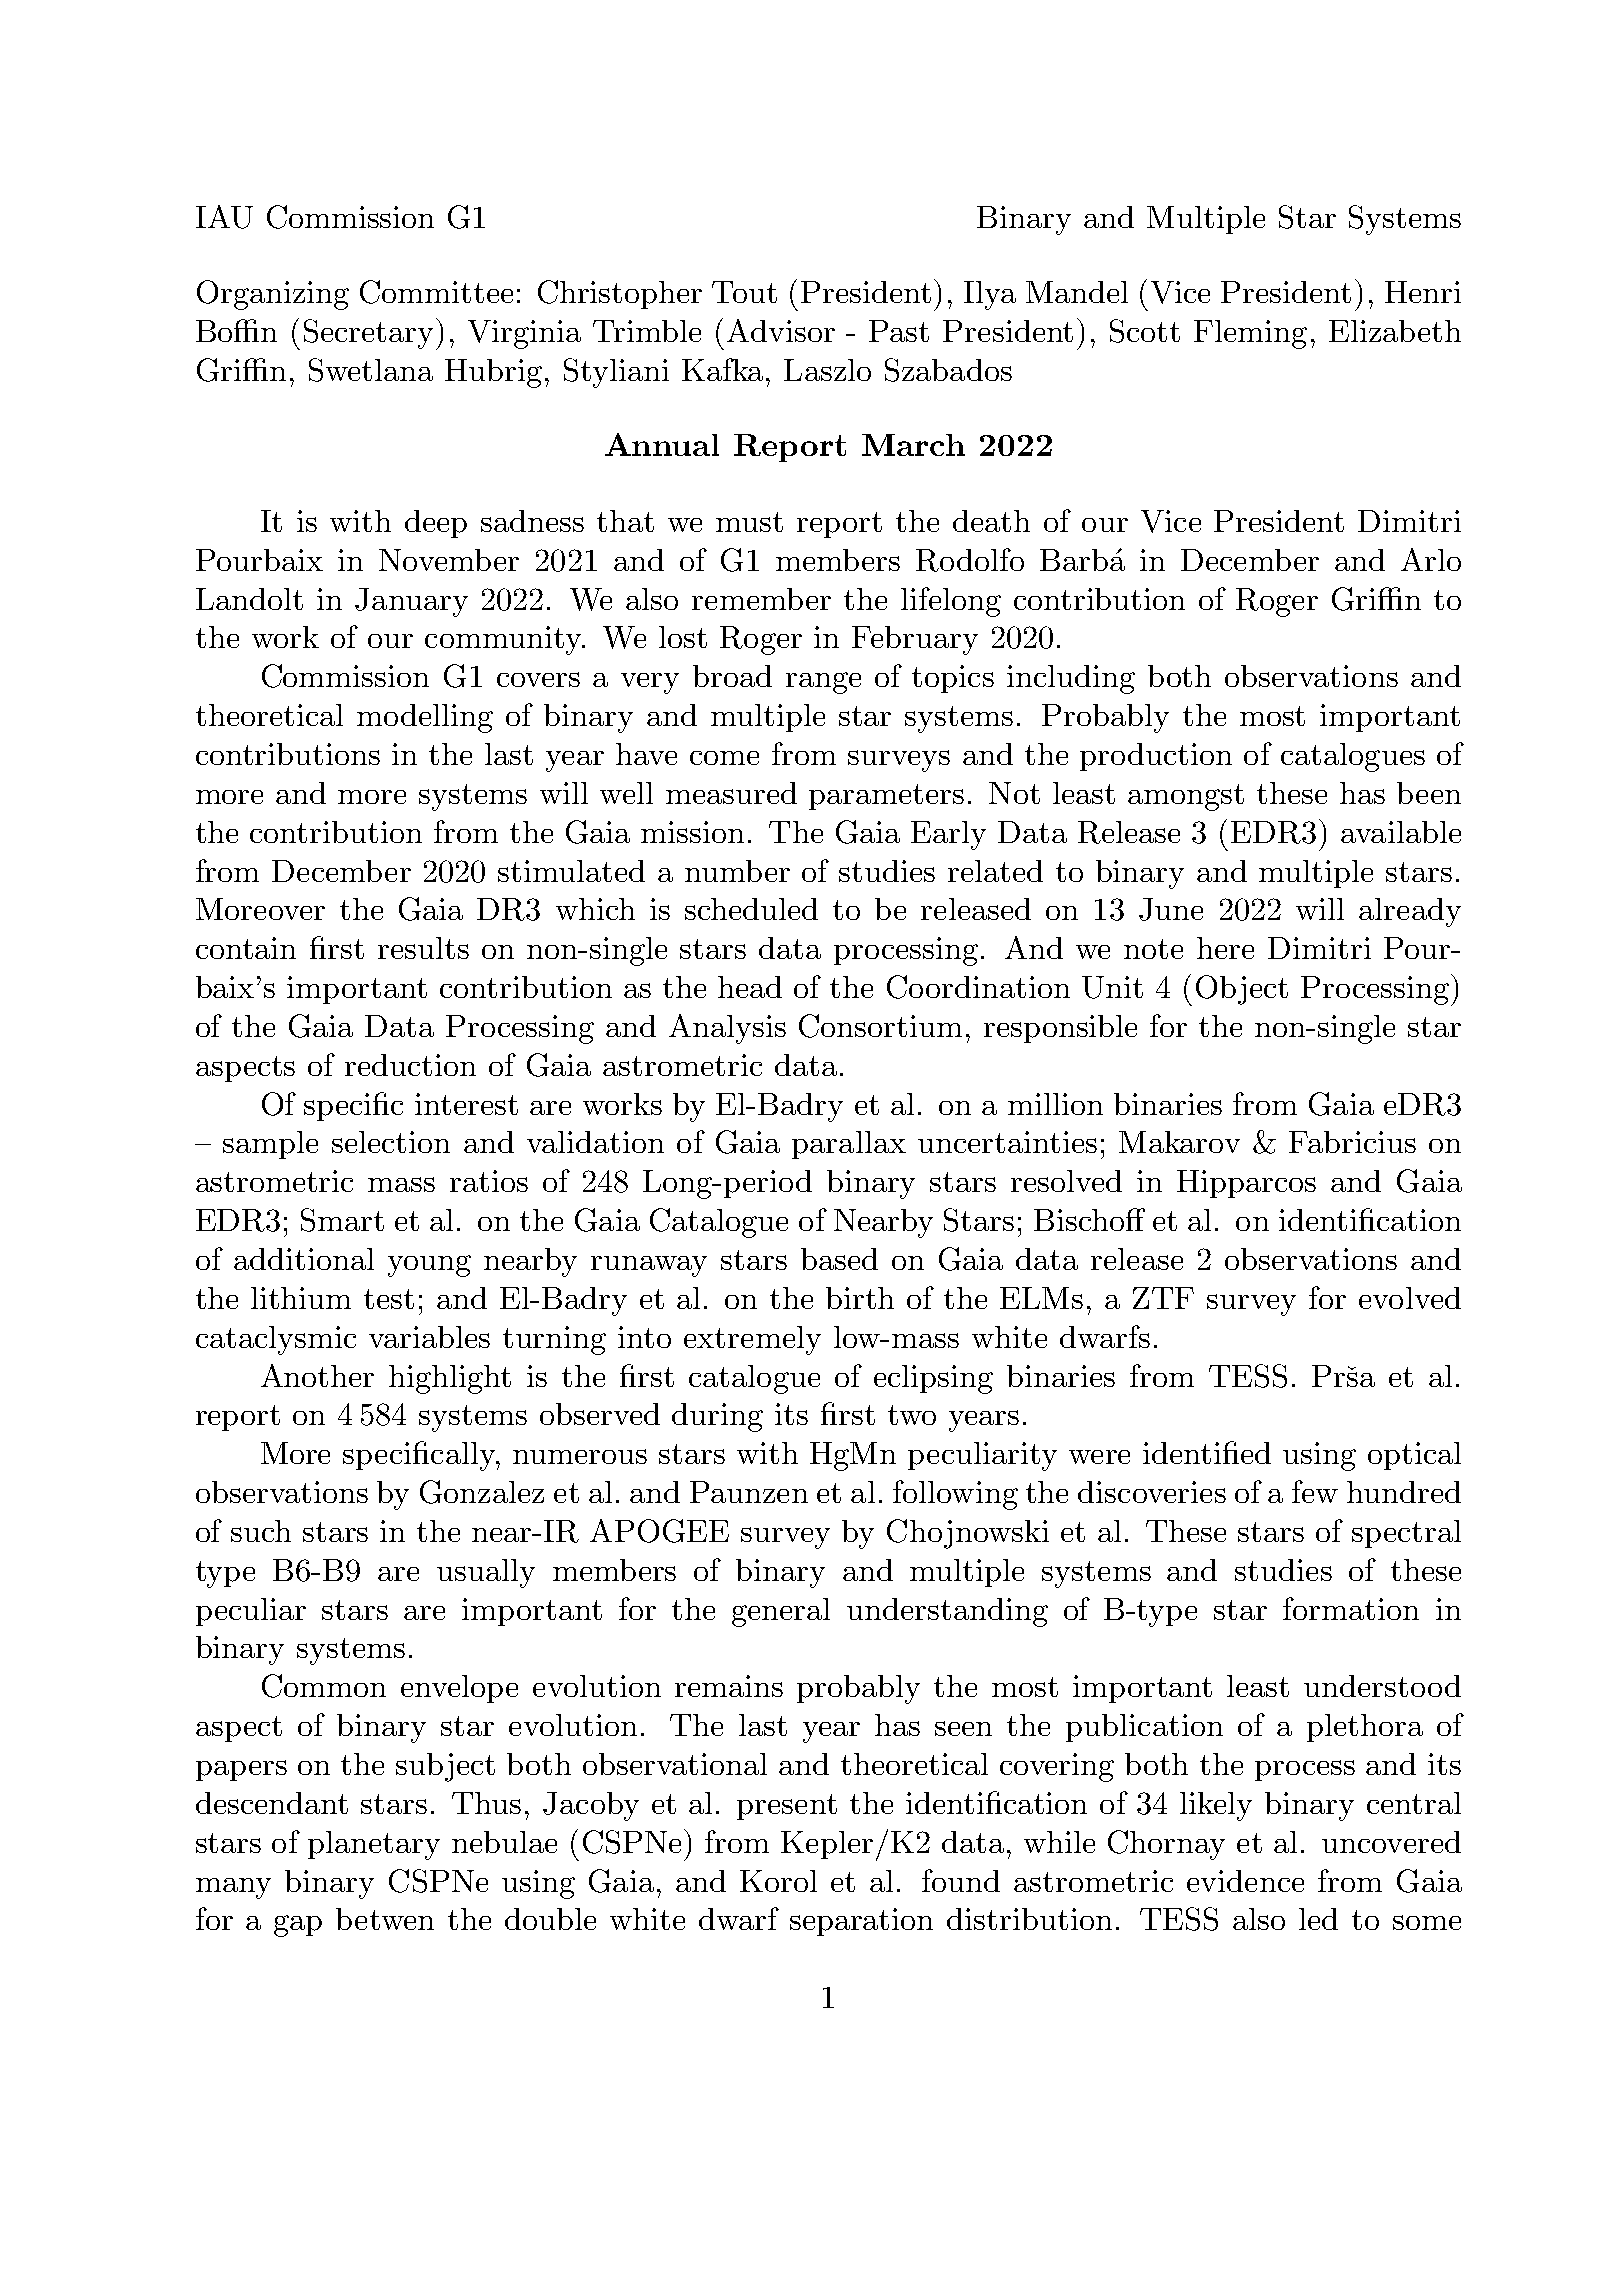 This screenshot has width=1611, height=2280. I want to click on Fleming, so click(1250, 334).
